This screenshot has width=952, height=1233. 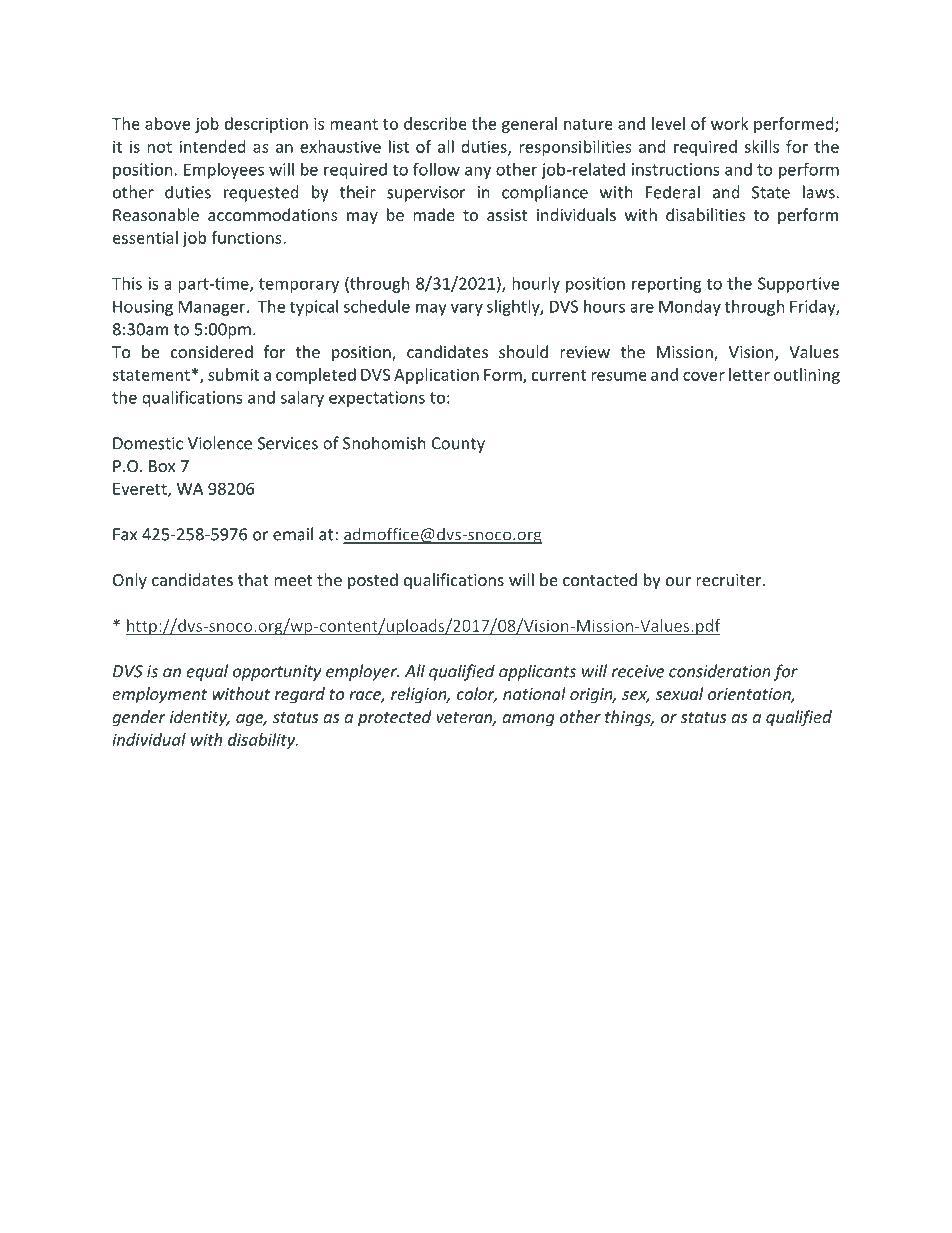 I want to click on considered, so click(x=212, y=351).
